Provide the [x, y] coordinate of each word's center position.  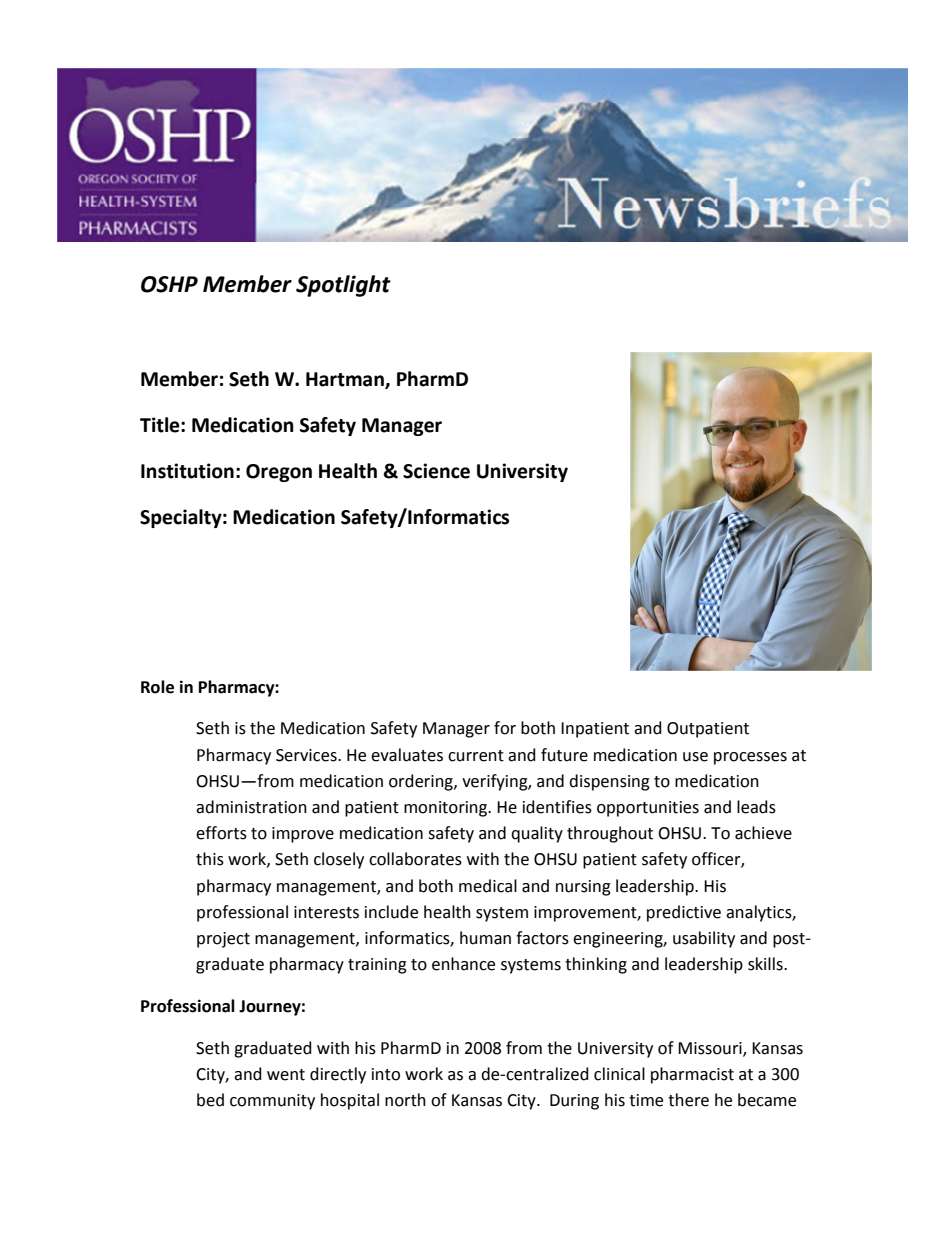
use [695, 757]
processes [750, 758]
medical [488, 886]
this [210, 859]
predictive [684, 913]
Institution [187, 471]
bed [210, 1100]
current [476, 756]
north [405, 1100]
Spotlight [343, 286]
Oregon [279, 473]
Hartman [346, 380]
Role [157, 687]
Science [436, 471]
